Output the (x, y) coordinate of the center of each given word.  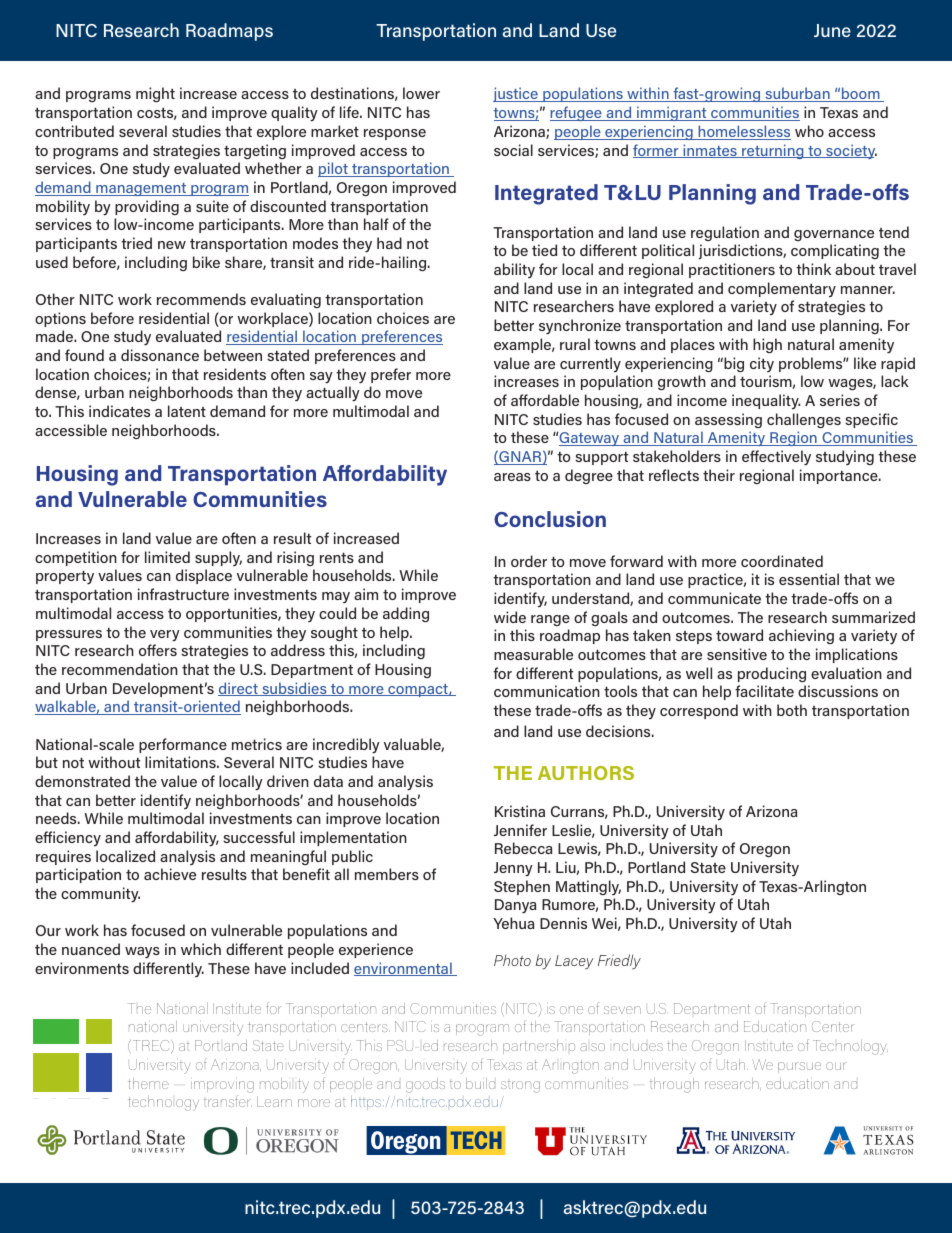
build (480, 1083)
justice (516, 94)
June (832, 30)
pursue (799, 1067)
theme (148, 1083)
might (155, 94)
